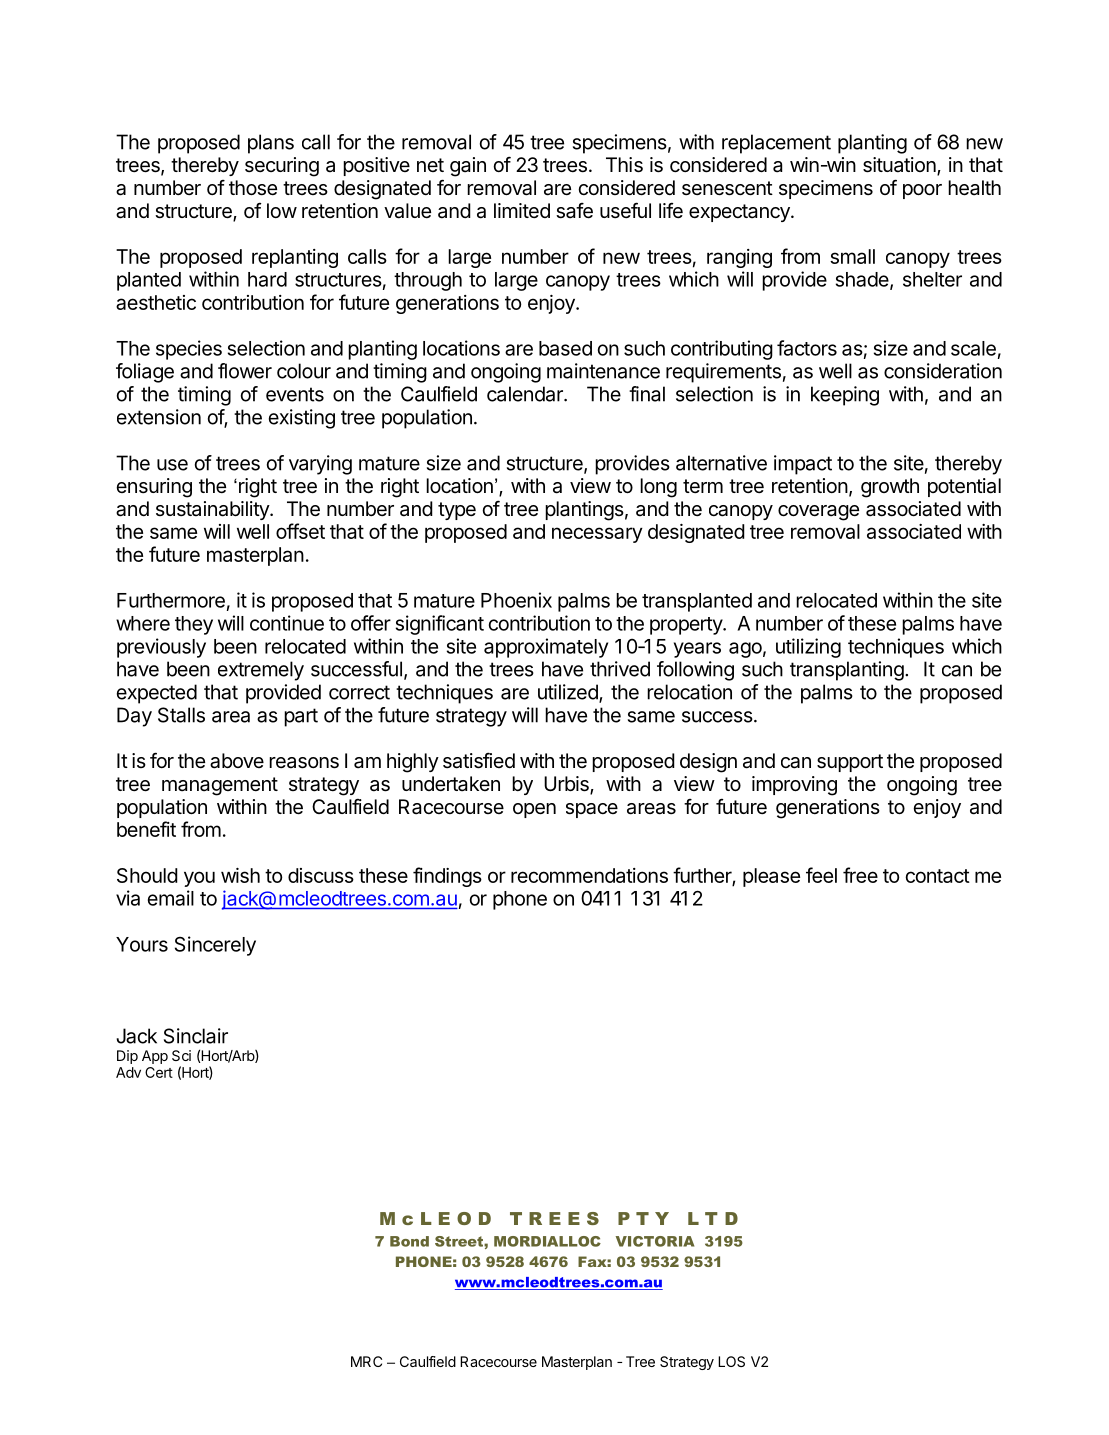 Image resolution: width=1109 pixels, height=1435 pixels. What do you see at coordinates (899, 165) in the screenshot?
I see `situation` at bounding box center [899, 165].
